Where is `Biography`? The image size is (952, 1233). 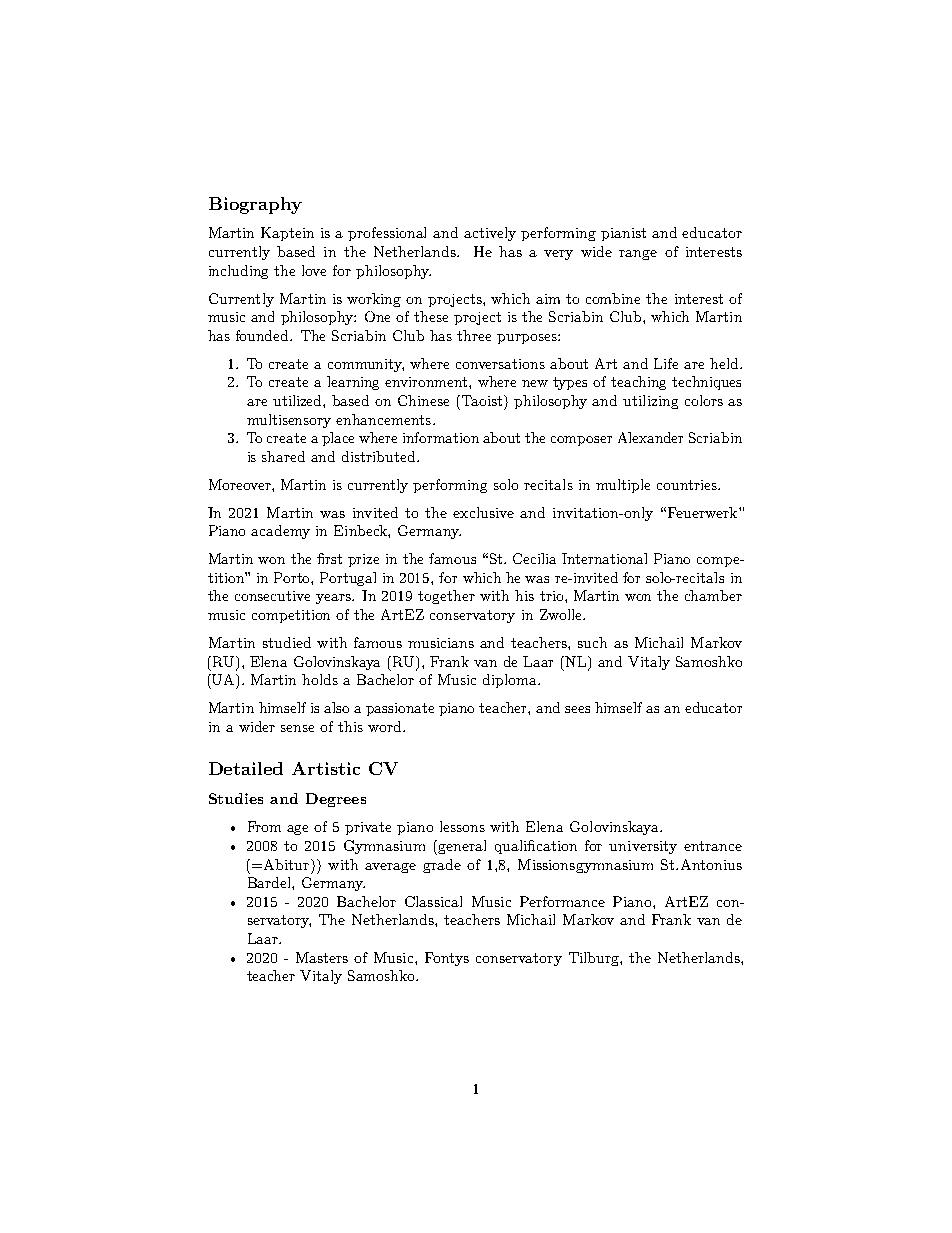
Biography is located at coordinates (255, 205).
